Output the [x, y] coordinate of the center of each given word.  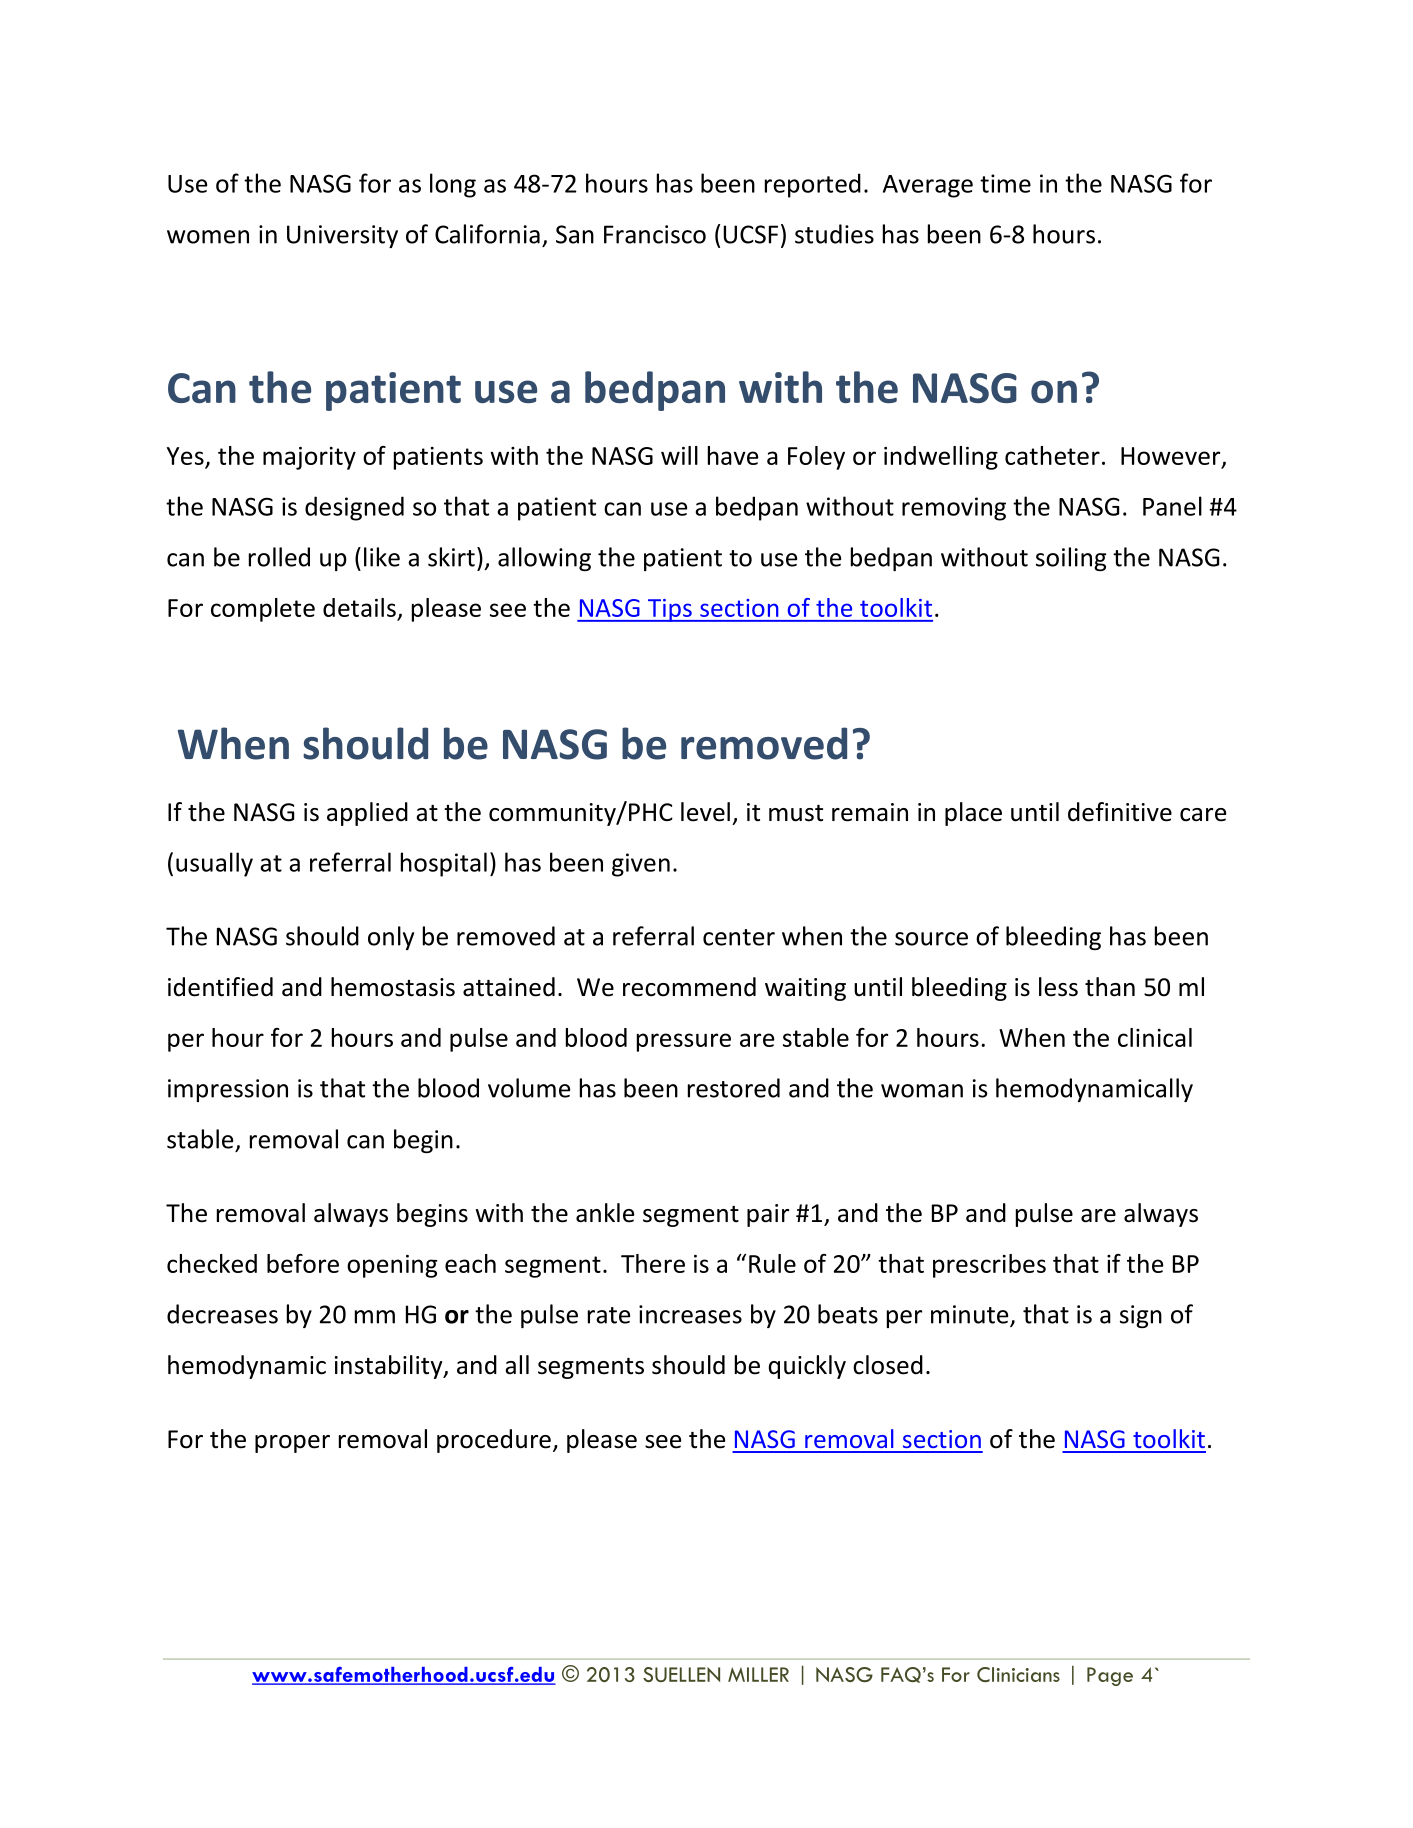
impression [228, 1090]
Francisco [655, 234]
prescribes [989, 1266]
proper [292, 1444]
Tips [669, 610]
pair [768, 1215]
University [342, 236]
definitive [1120, 812]
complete [263, 610]
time [1005, 183]
